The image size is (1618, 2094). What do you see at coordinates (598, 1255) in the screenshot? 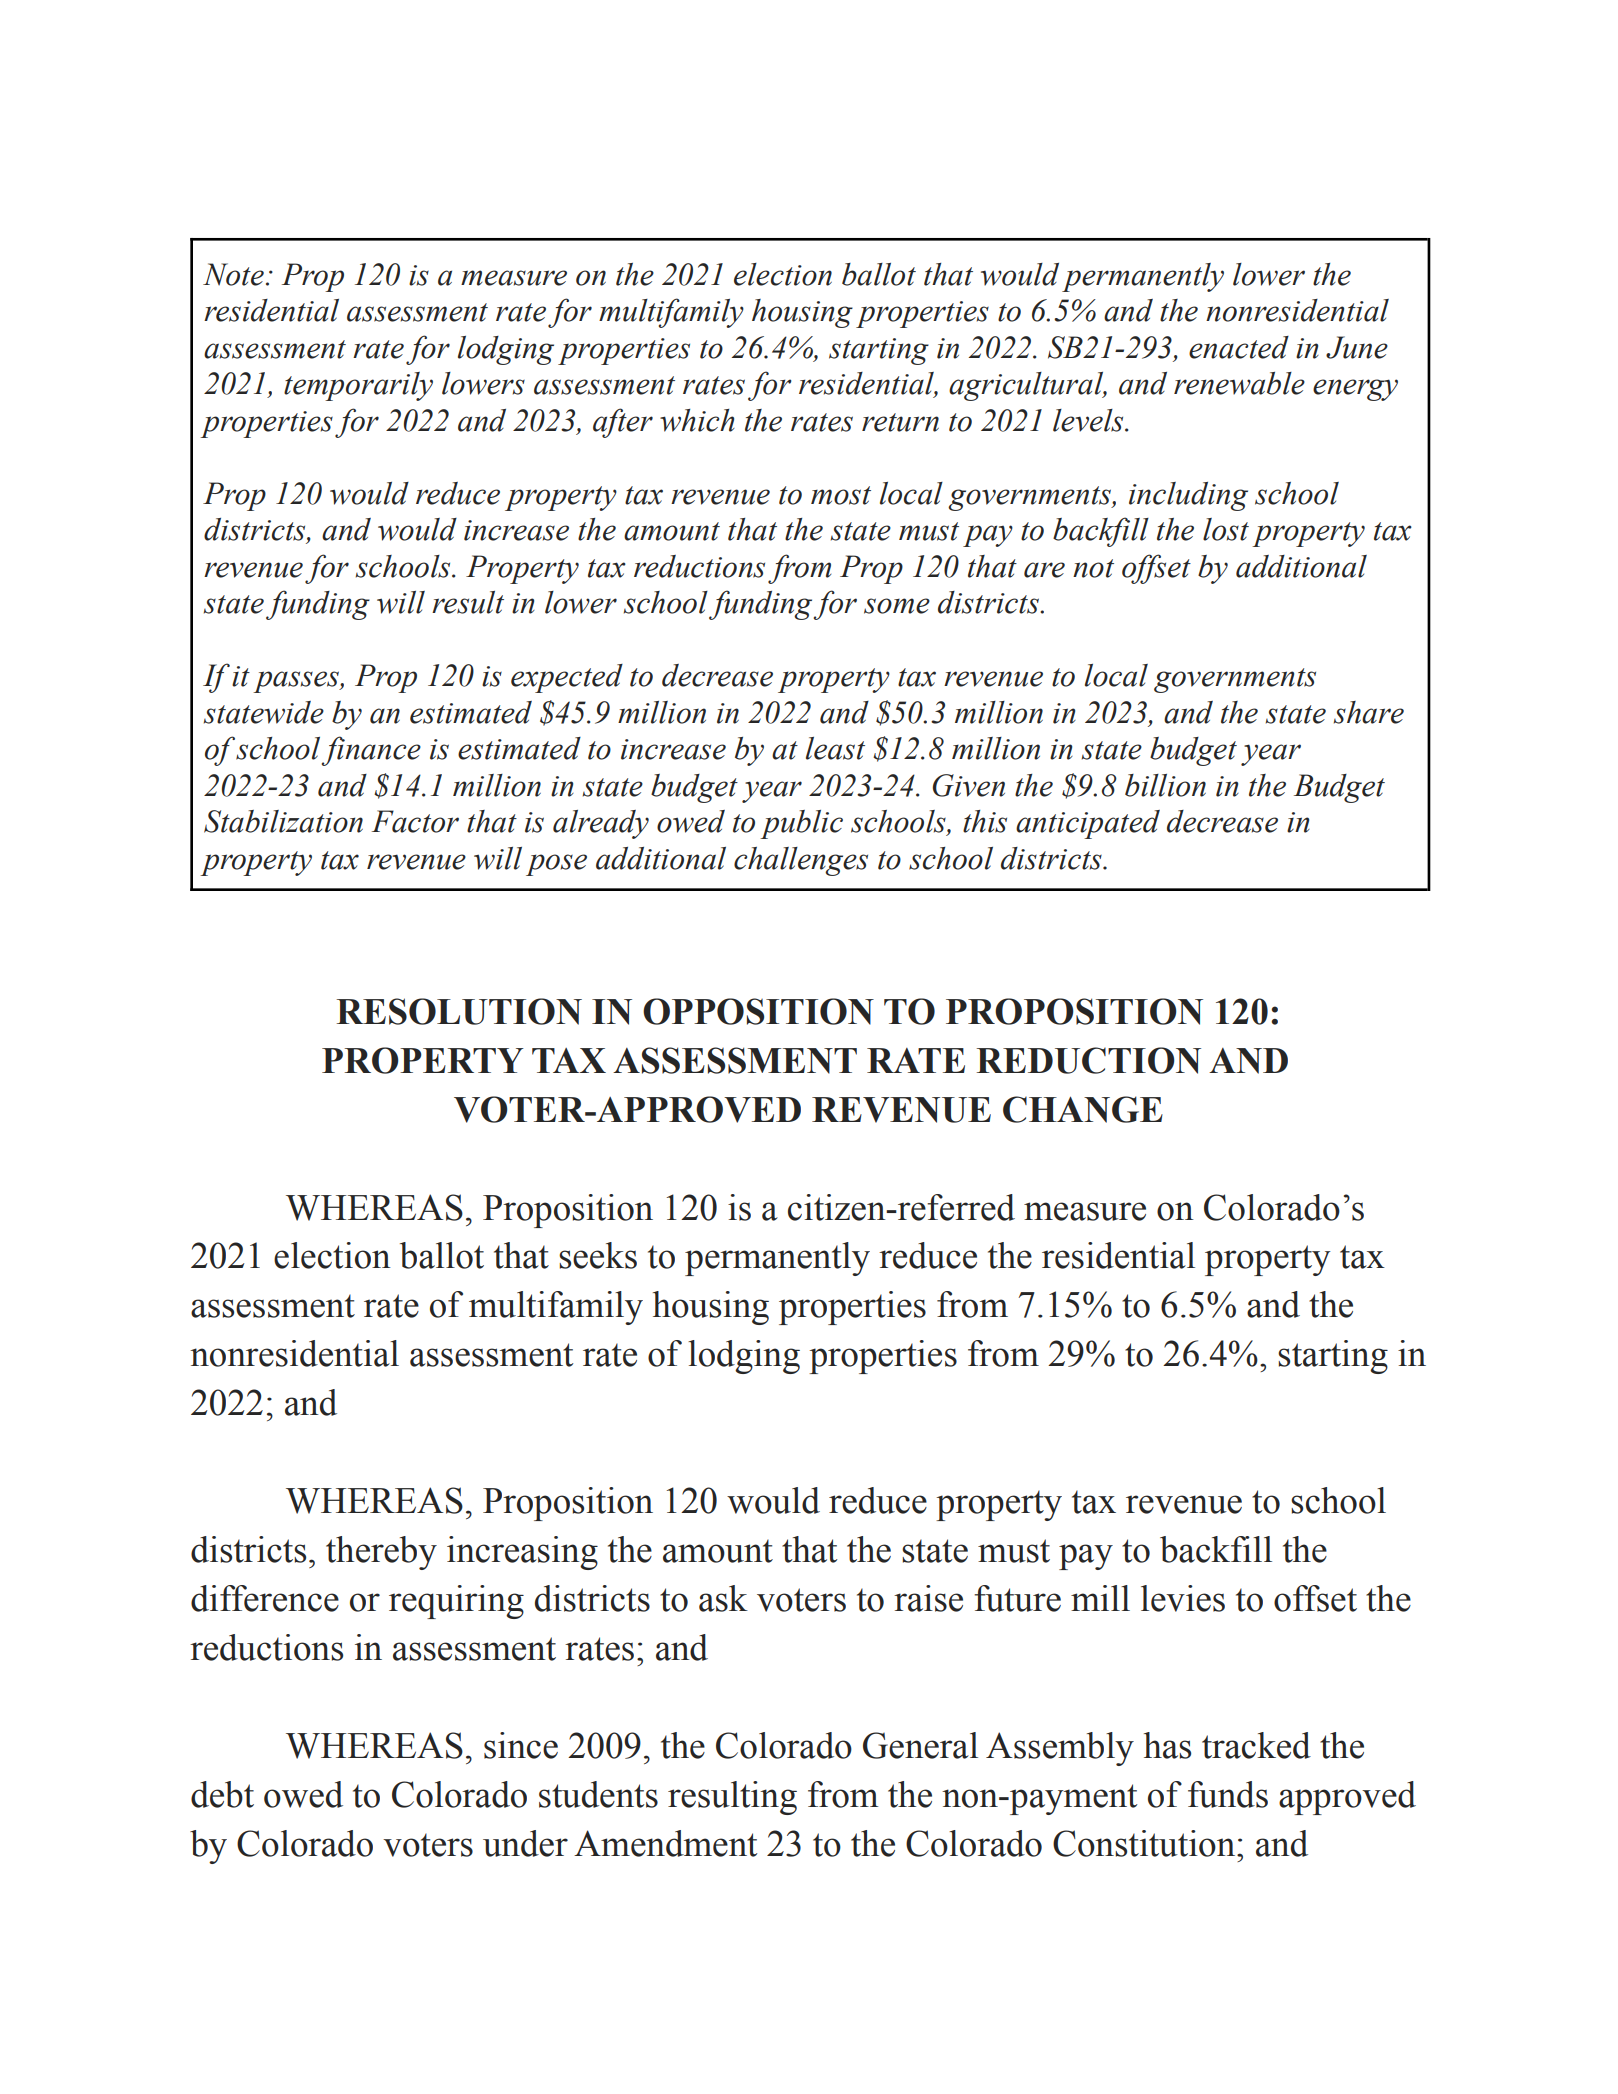
I see `seeks` at bounding box center [598, 1255].
